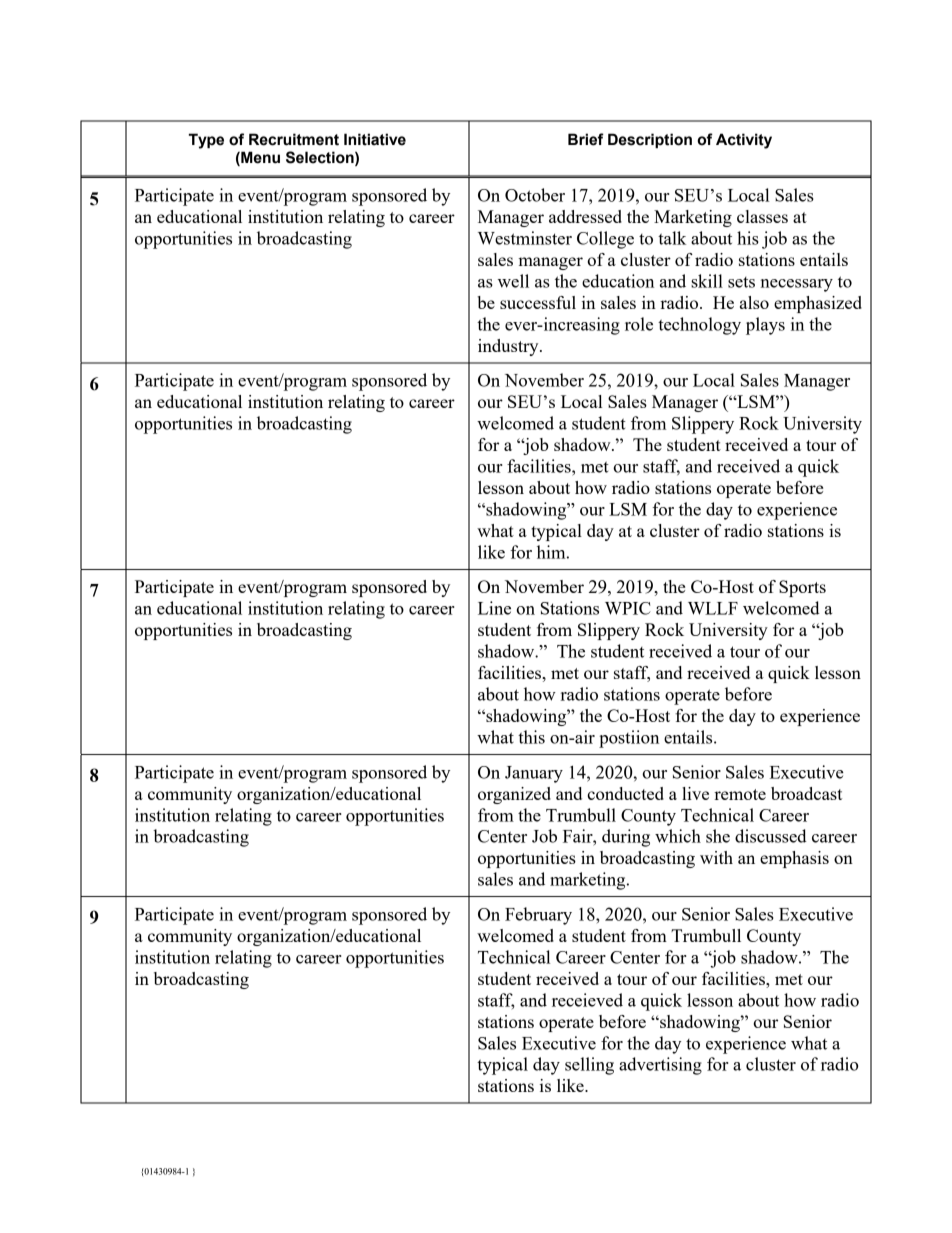 This image has height=1233, width=952. What do you see at coordinates (802, 588) in the image?
I see `Sports` at bounding box center [802, 588].
